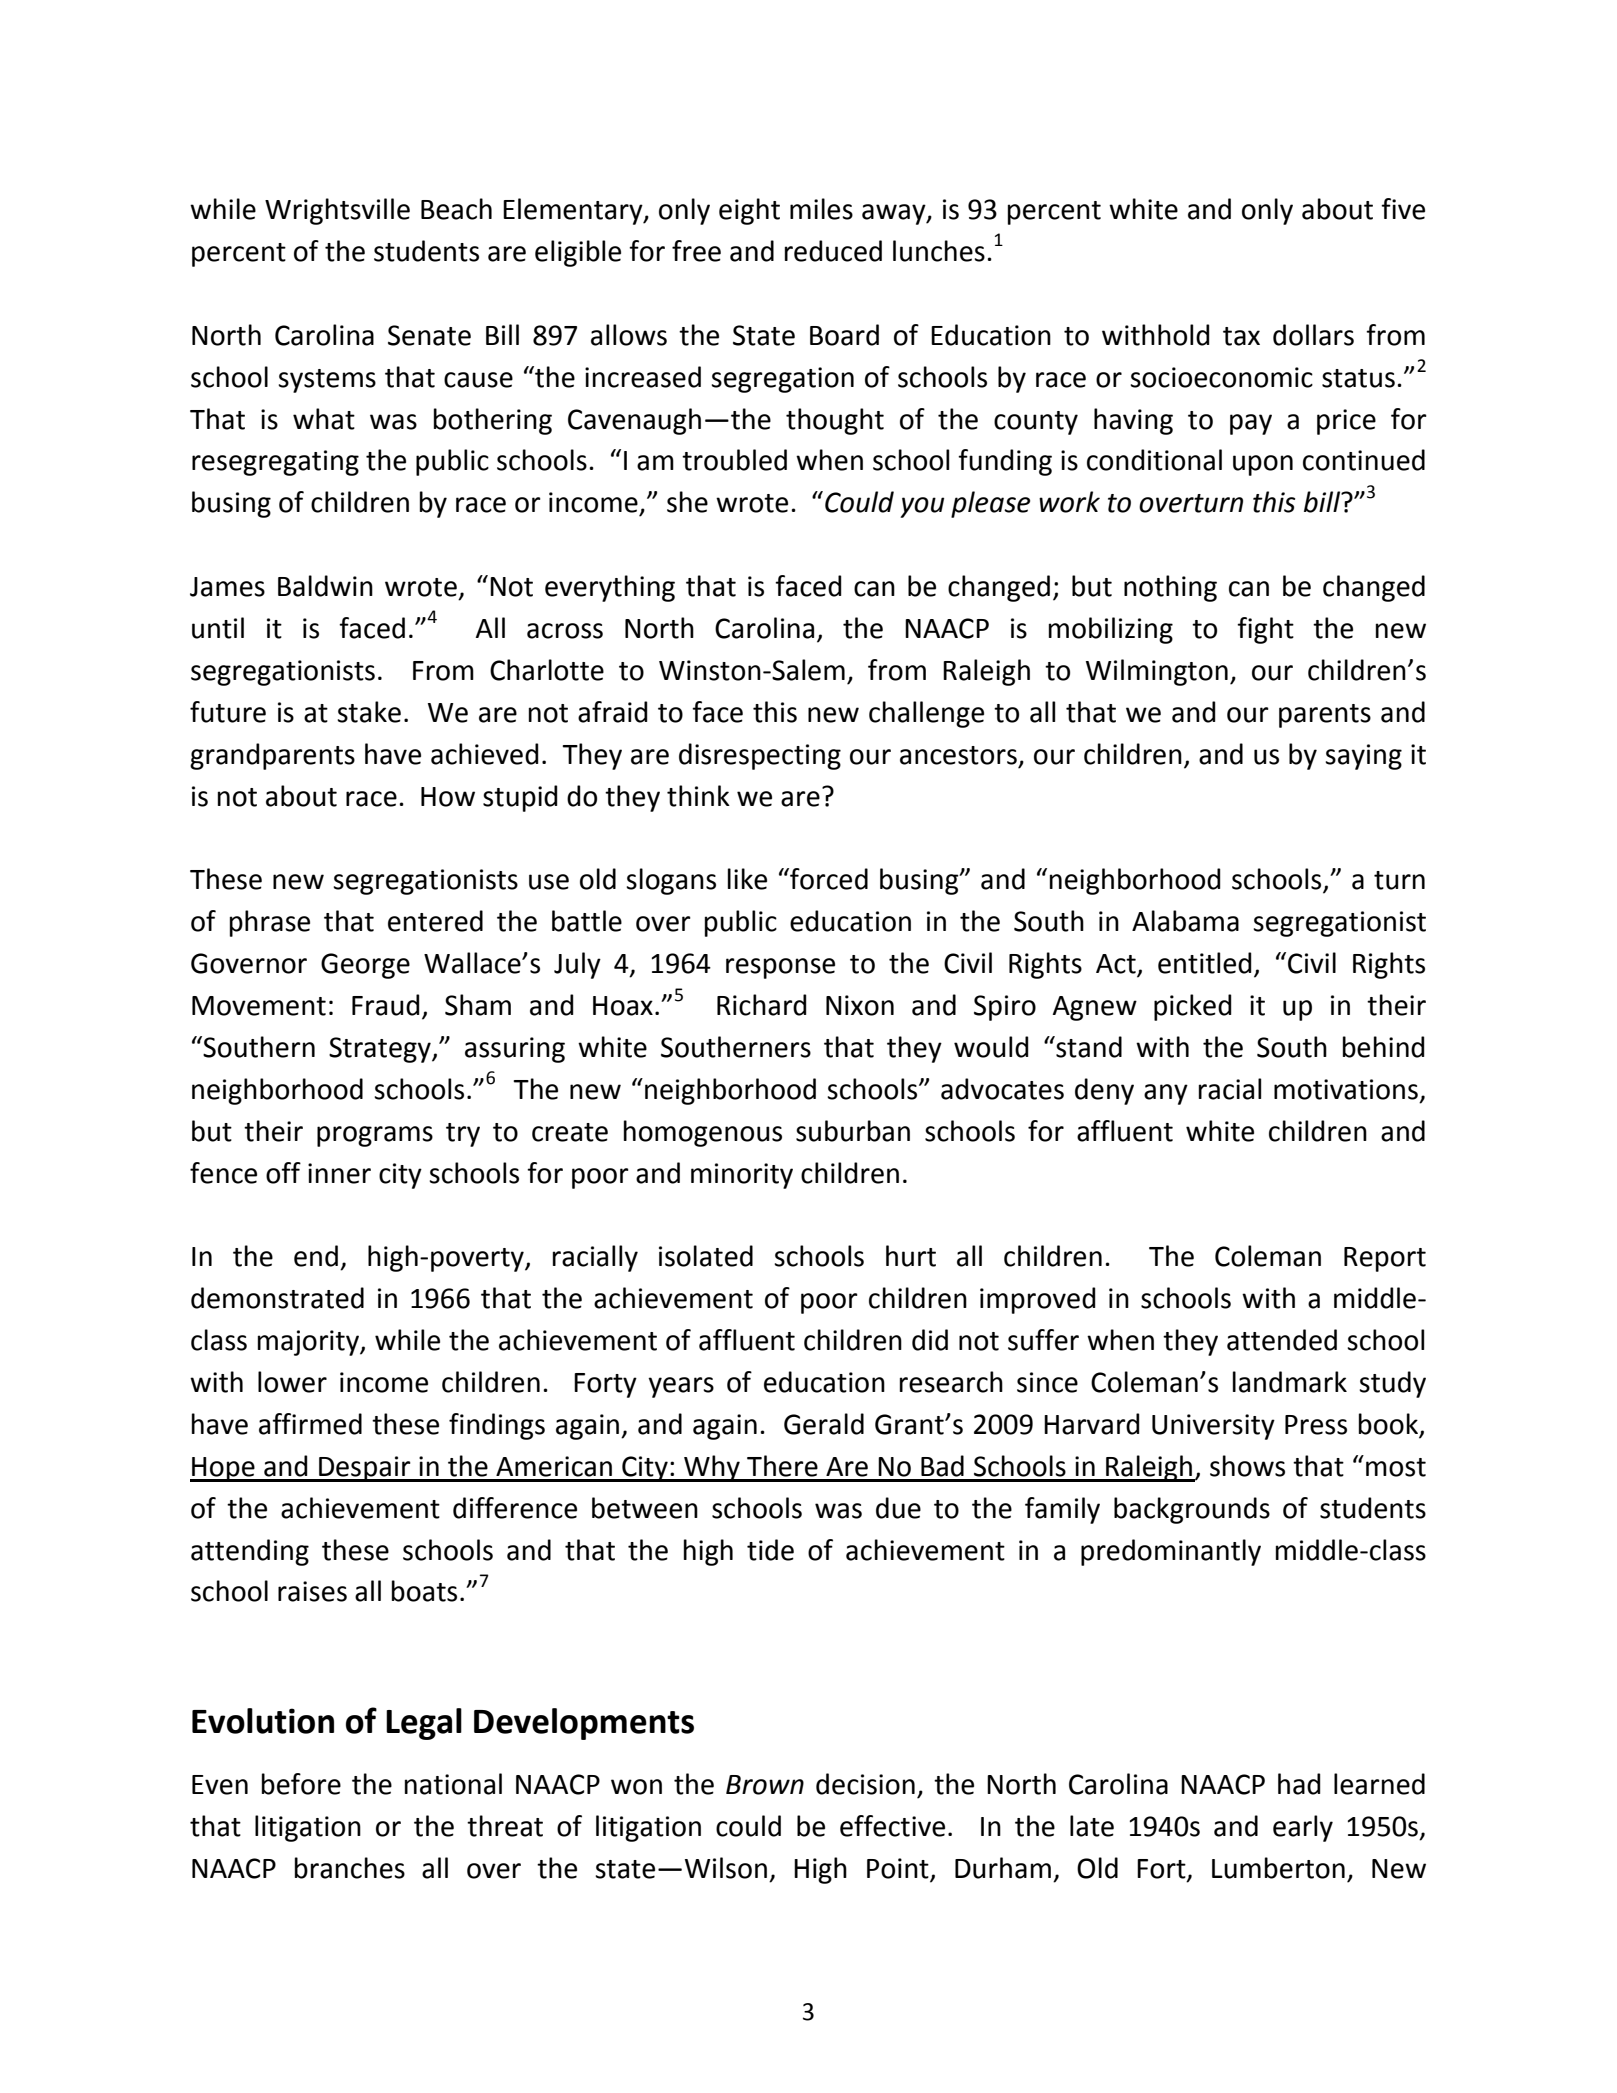 Image resolution: width=1617 pixels, height=2093 pixels. What do you see at coordinates (309, 1343) in the screenshot?
I see `majority` at bounding box center [309, 1343].
